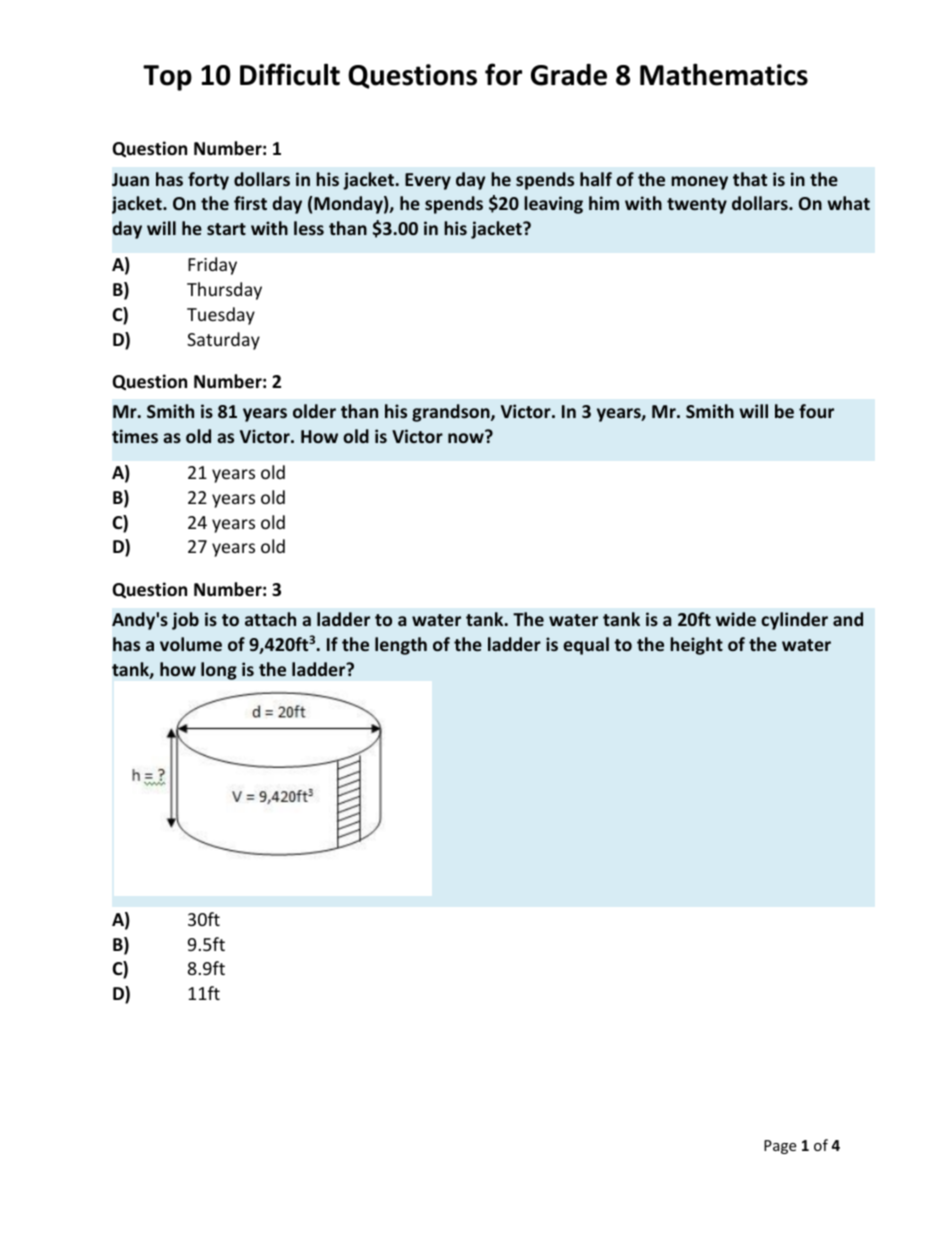  What do you see at coordinates (736, 619) in the screenshot?
I see `wide` at bounding box center [736, 619].
